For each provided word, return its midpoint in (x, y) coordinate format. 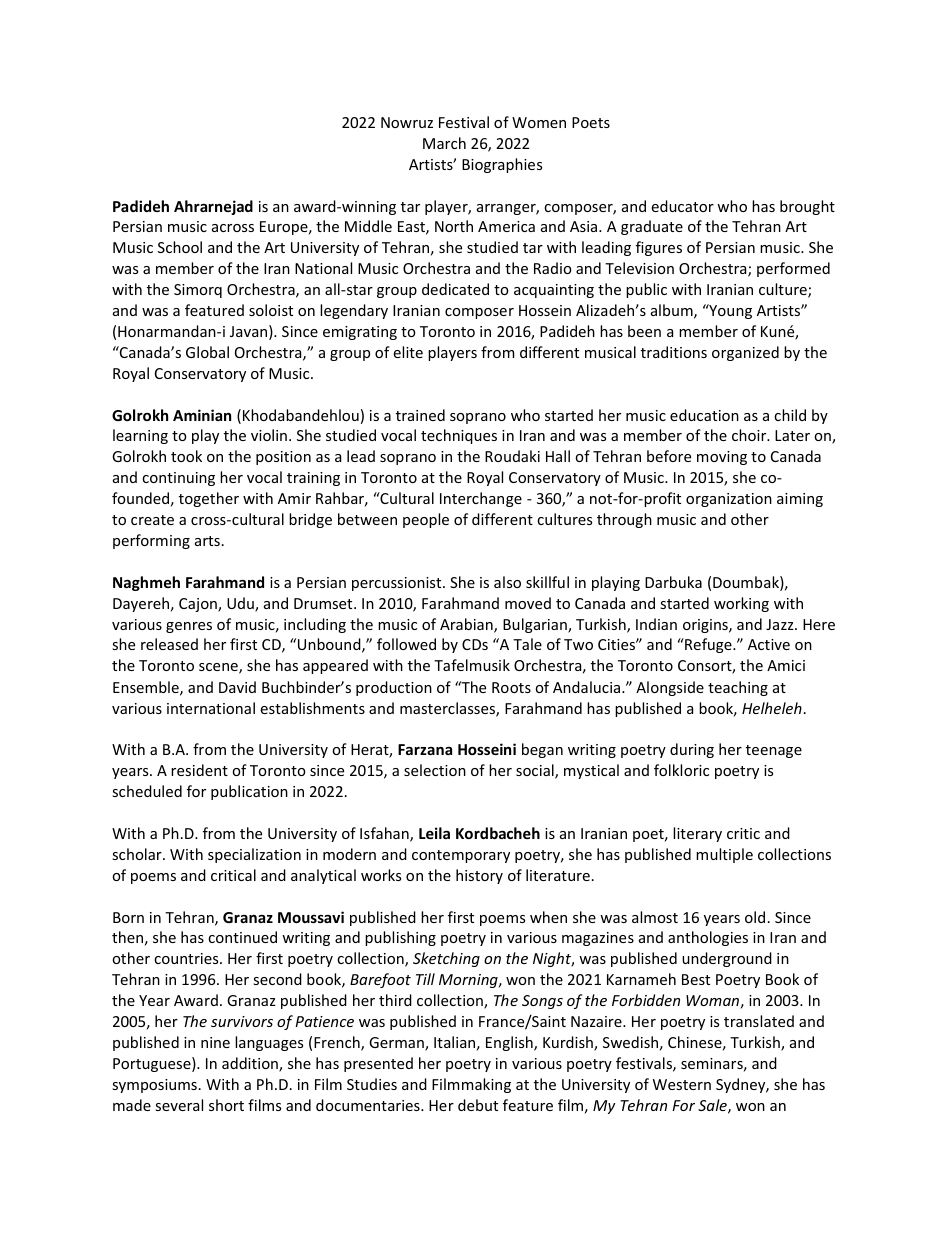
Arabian (467, 625)
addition (251, 1064)
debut (478, 1105)
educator (682, 206)
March (444, 143)
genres (189, 627)
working (741, 604)
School (180, 247)
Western (682, 1084)
